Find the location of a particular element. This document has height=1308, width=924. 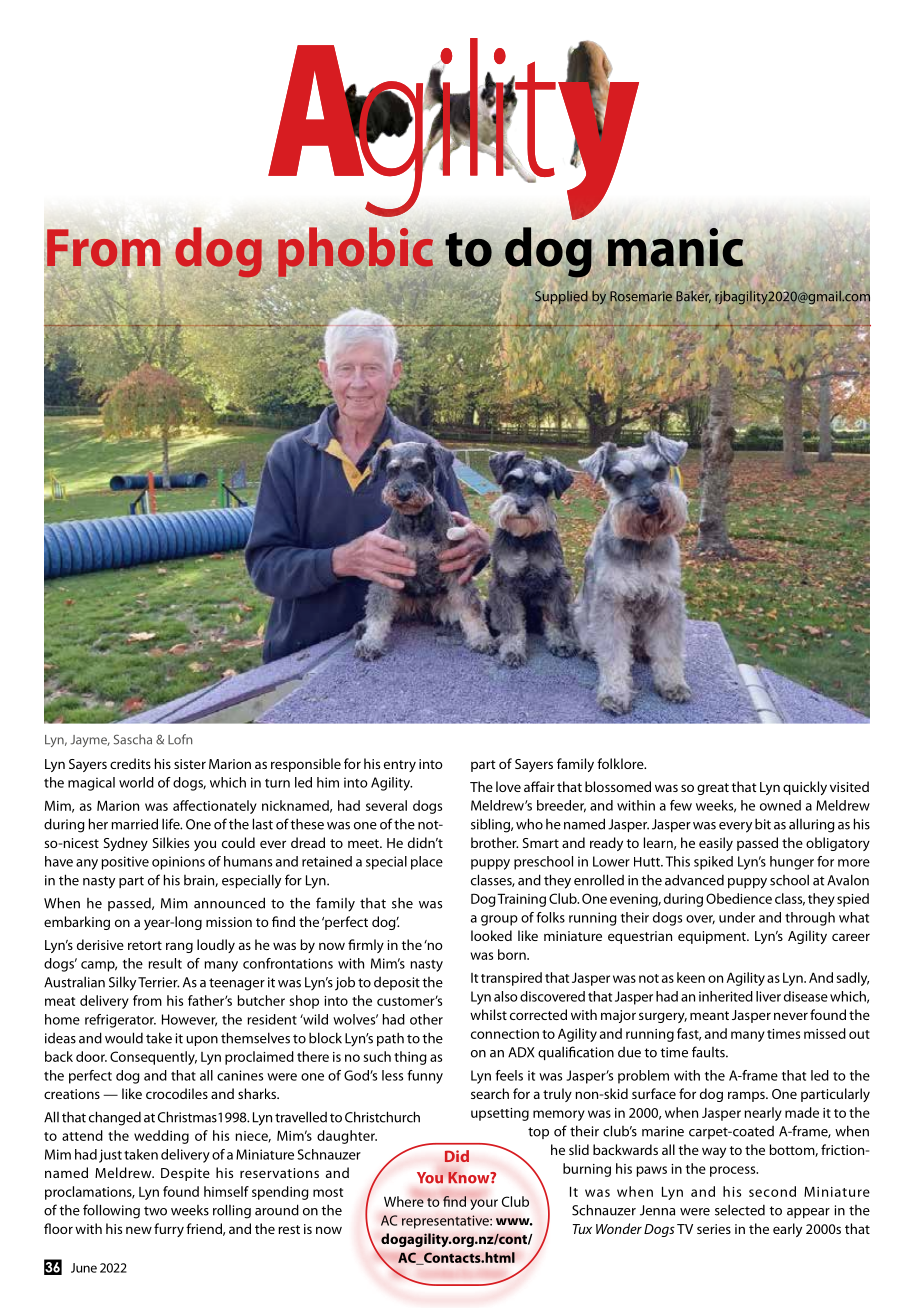

quickly is located at coordinates (805, 788).
